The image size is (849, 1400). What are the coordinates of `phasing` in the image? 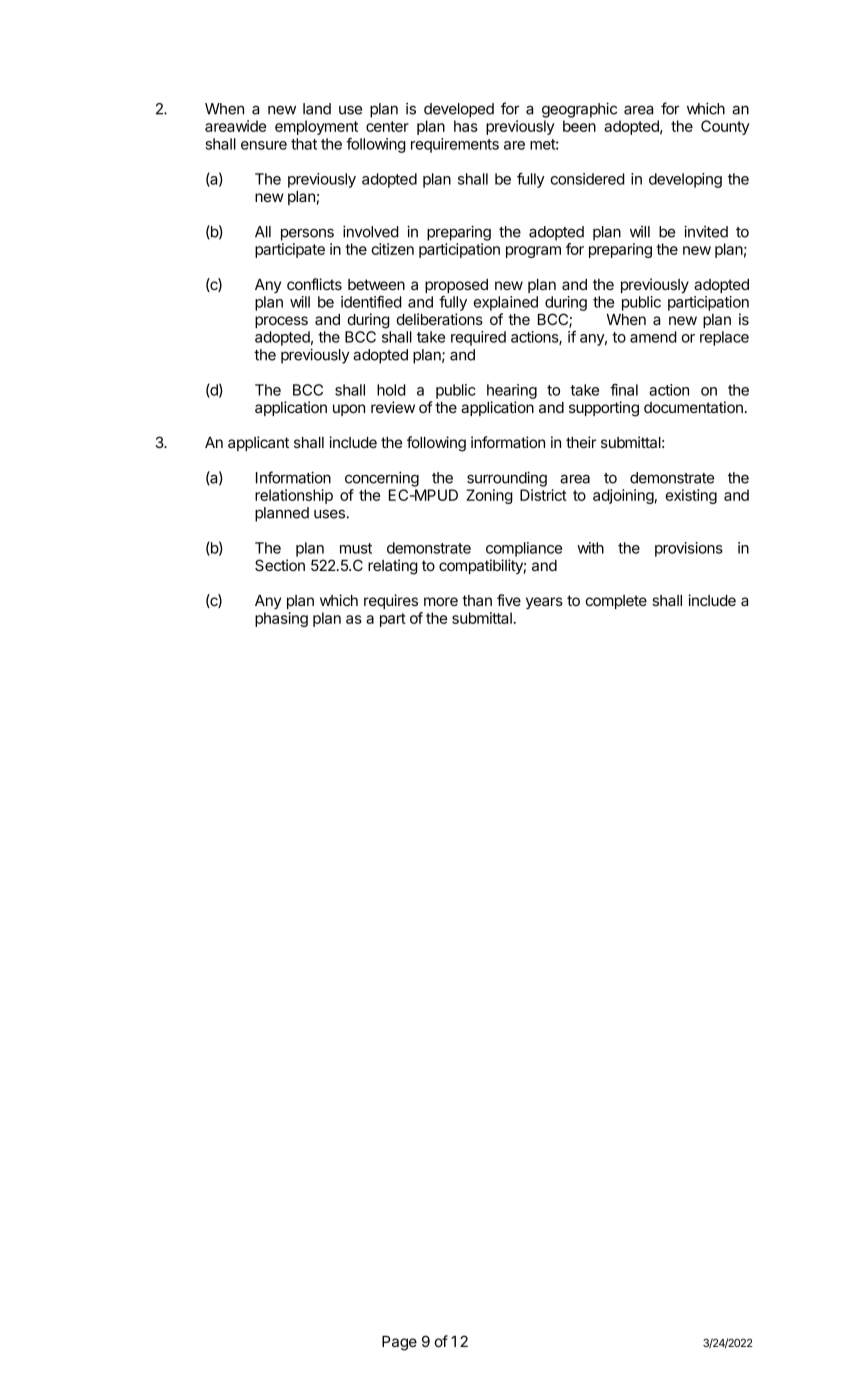 It's located at (281, 619).
